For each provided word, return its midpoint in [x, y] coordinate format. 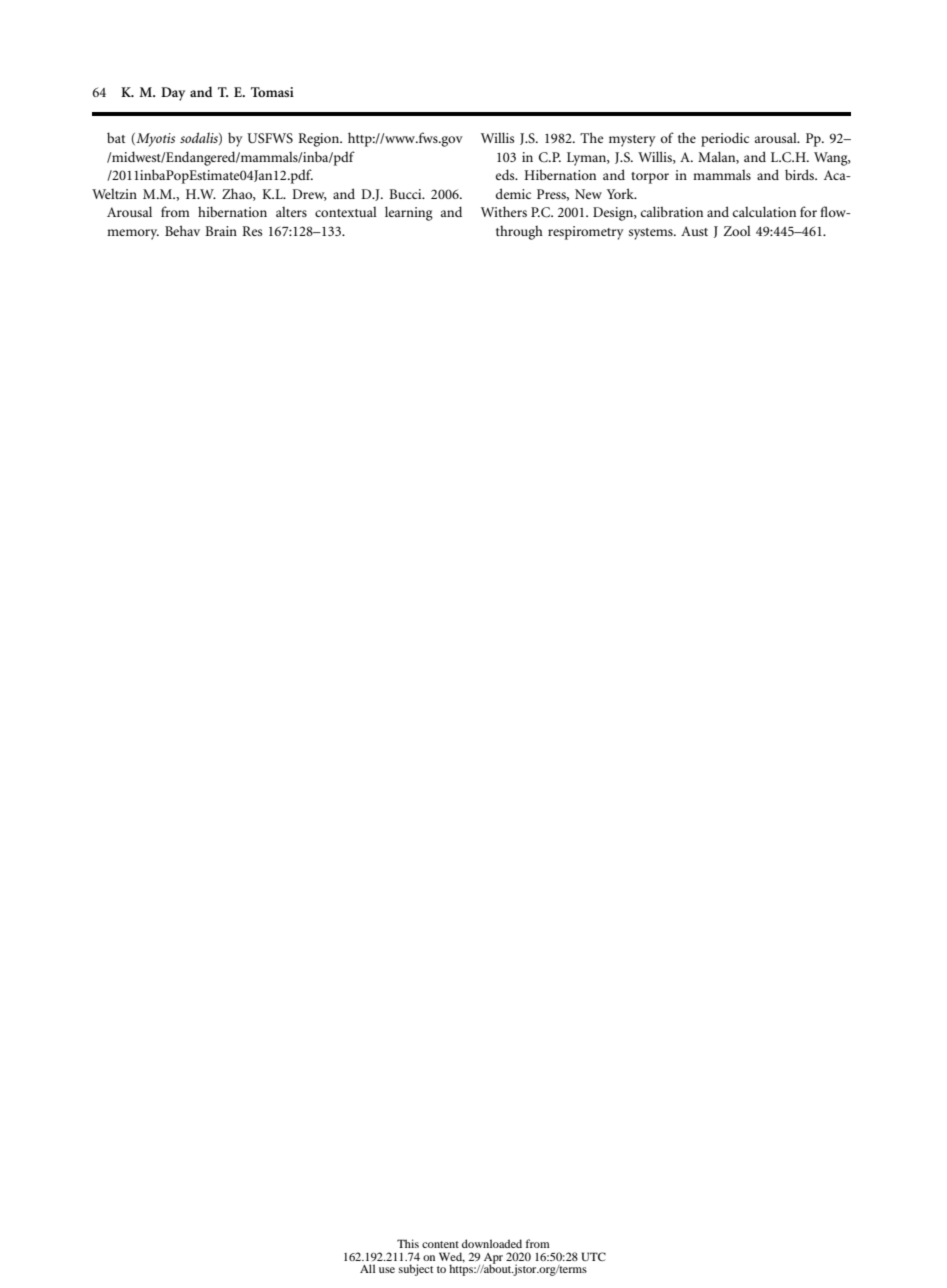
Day [173, 94]
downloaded [492, 1243]
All [367, 1268]
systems [652, 234]
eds [506, 174]
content [440, 1244]
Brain [221, 231]
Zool [737, 231]
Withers [504, 211]
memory [133, 234]
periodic [725, 139]
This [408, 1243]
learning [409, 213]
